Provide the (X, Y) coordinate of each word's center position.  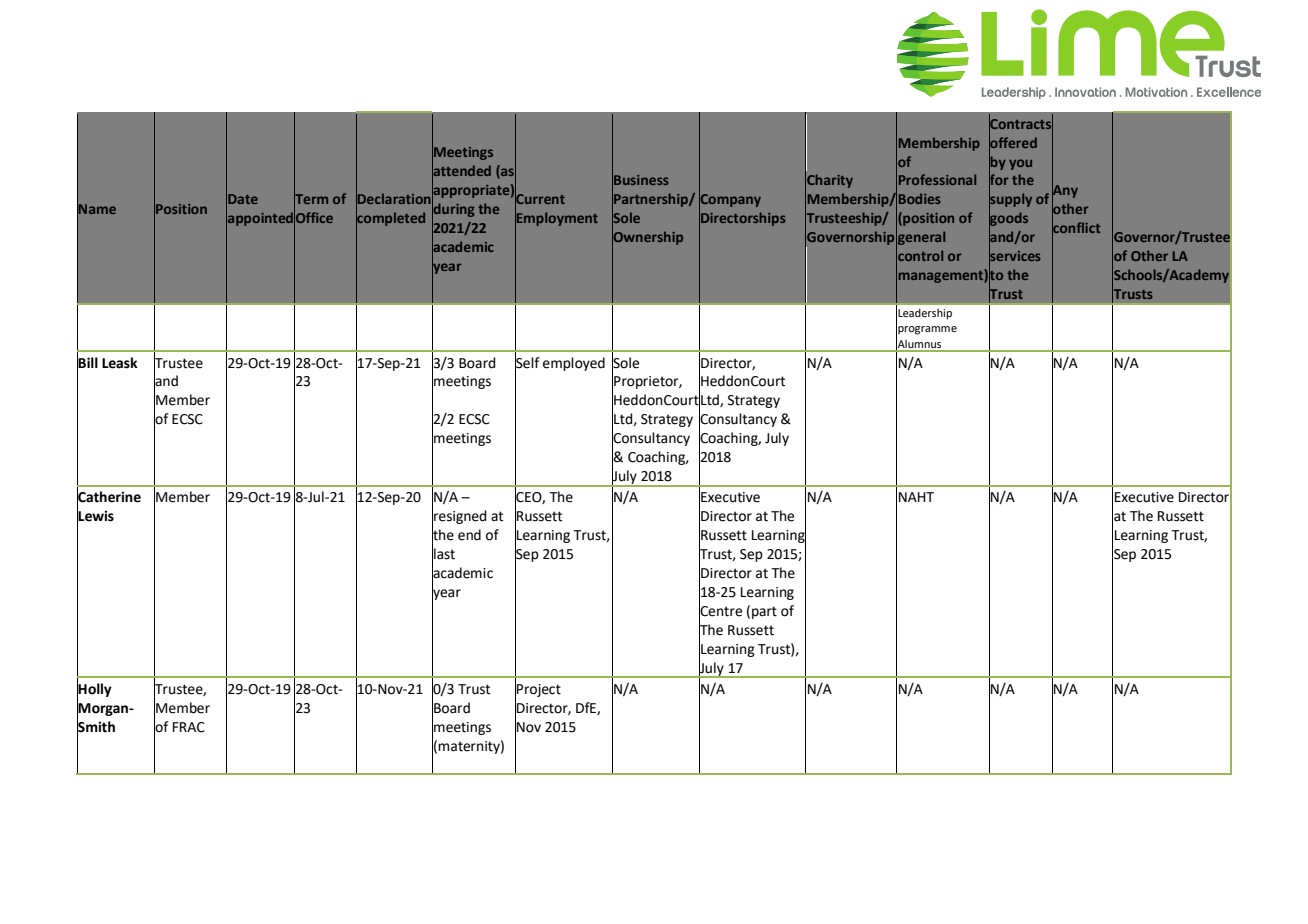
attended (461, 171)
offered (1013, 142)
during (453, 210)
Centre (720, 611)
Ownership (647, 238)
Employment (556, 219)
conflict (1076, 228)
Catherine (109, 497)
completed (390, 219)
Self (527, 362)
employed (574, 364)
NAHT (916, 497)
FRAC (189, 727)
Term (311, 199)
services (1015, 256)
